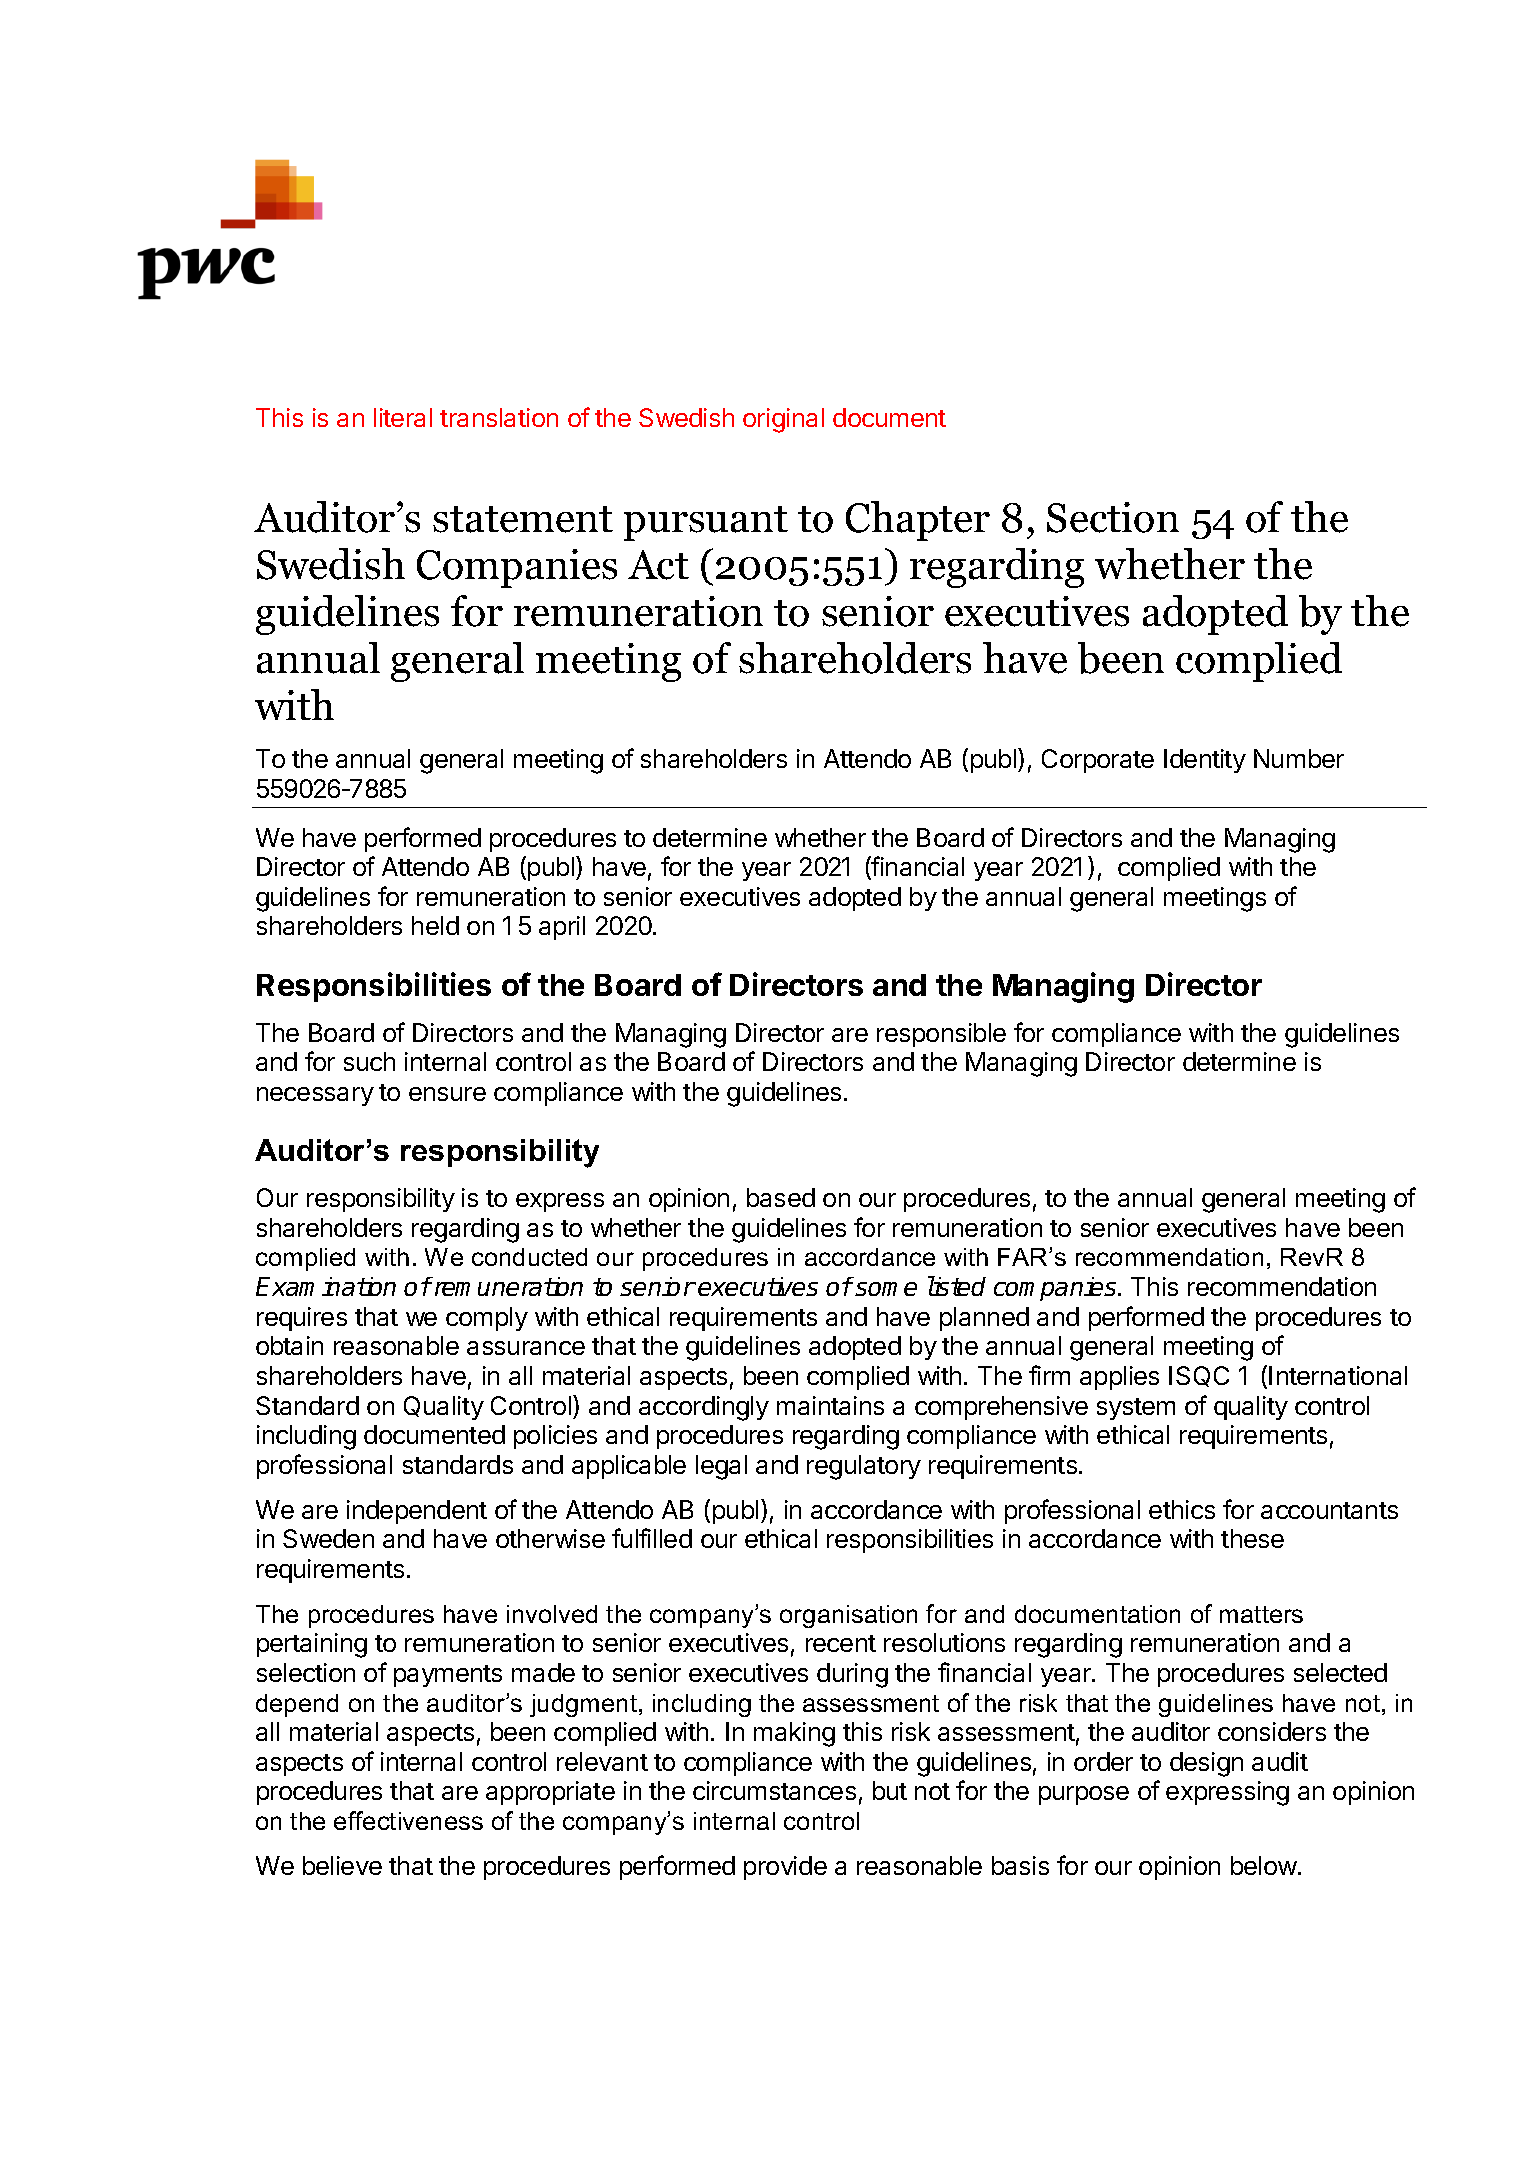 This screenshot has width=1532, height=2167. I want to click on Section, so click(1113, 517).
